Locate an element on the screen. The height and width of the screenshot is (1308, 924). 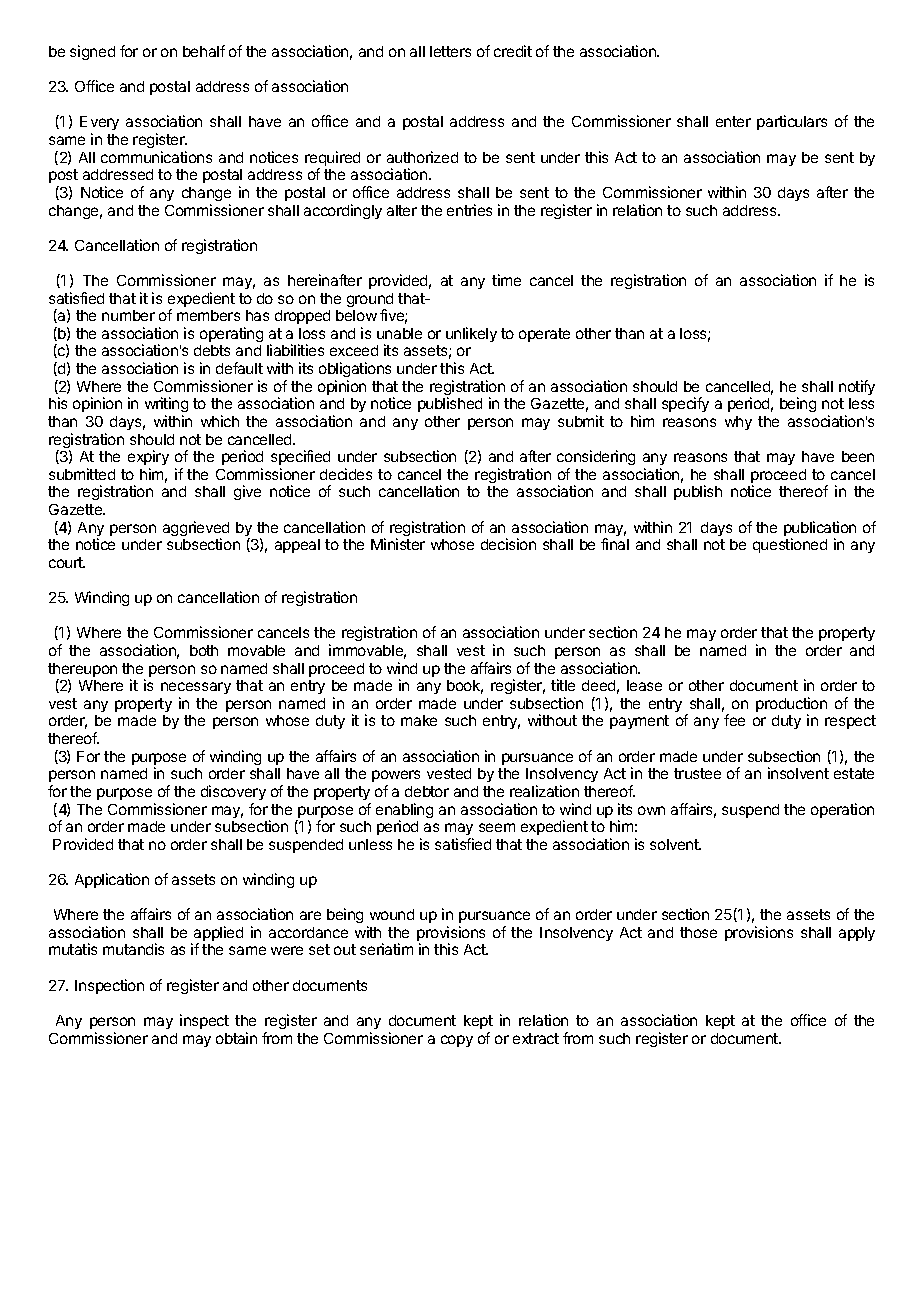
notify is located at coordinates (857, 387).
